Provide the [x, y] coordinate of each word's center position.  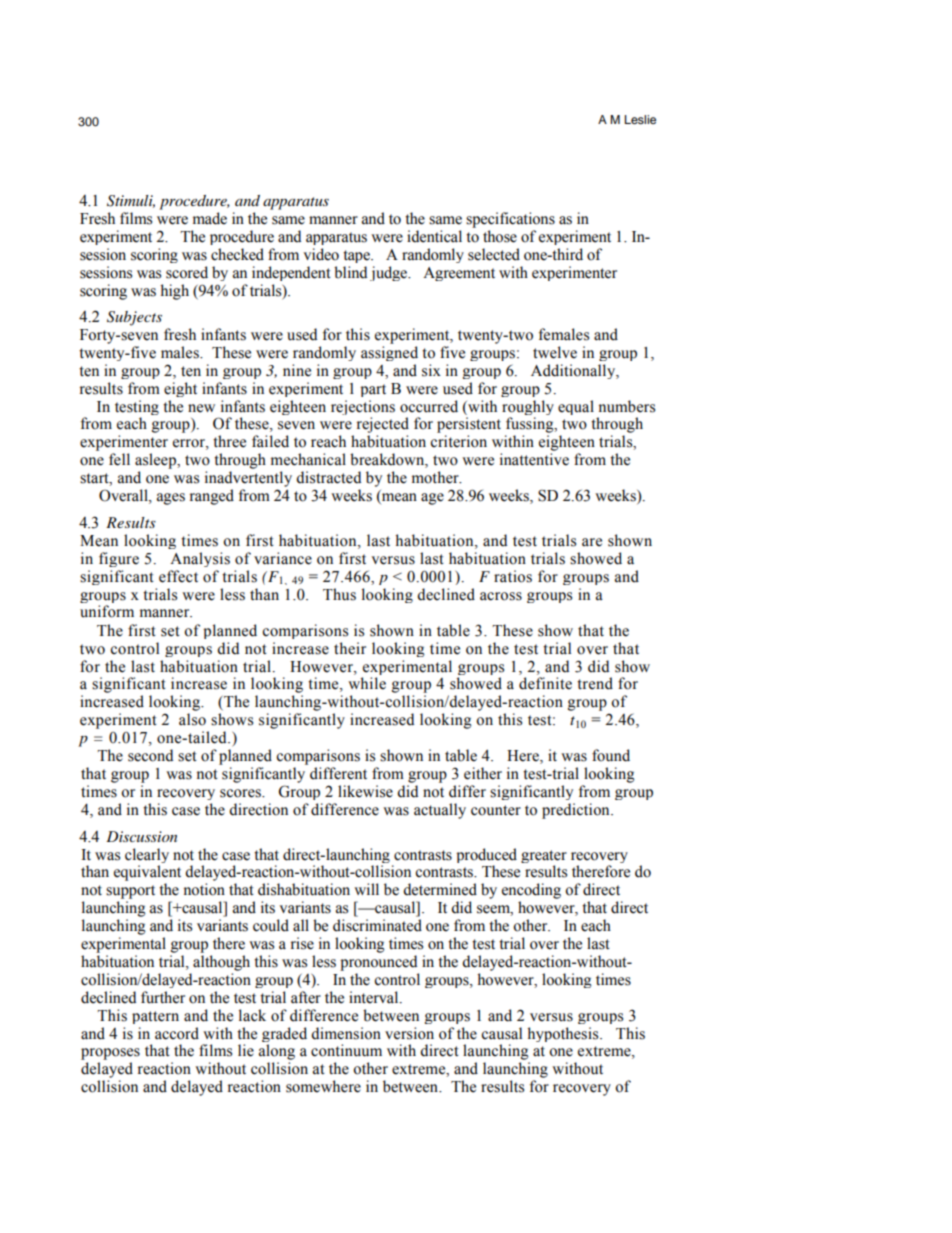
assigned [389, 353]
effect [178, 576]
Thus [339, 594]
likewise [365, 791]
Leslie [640, 119]
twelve [555, 352]
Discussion [141, 836]
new [201, 408]
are [592, 542]
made [210, 218]
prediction [577, 811]
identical [434, 236]
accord [177, 1033]
